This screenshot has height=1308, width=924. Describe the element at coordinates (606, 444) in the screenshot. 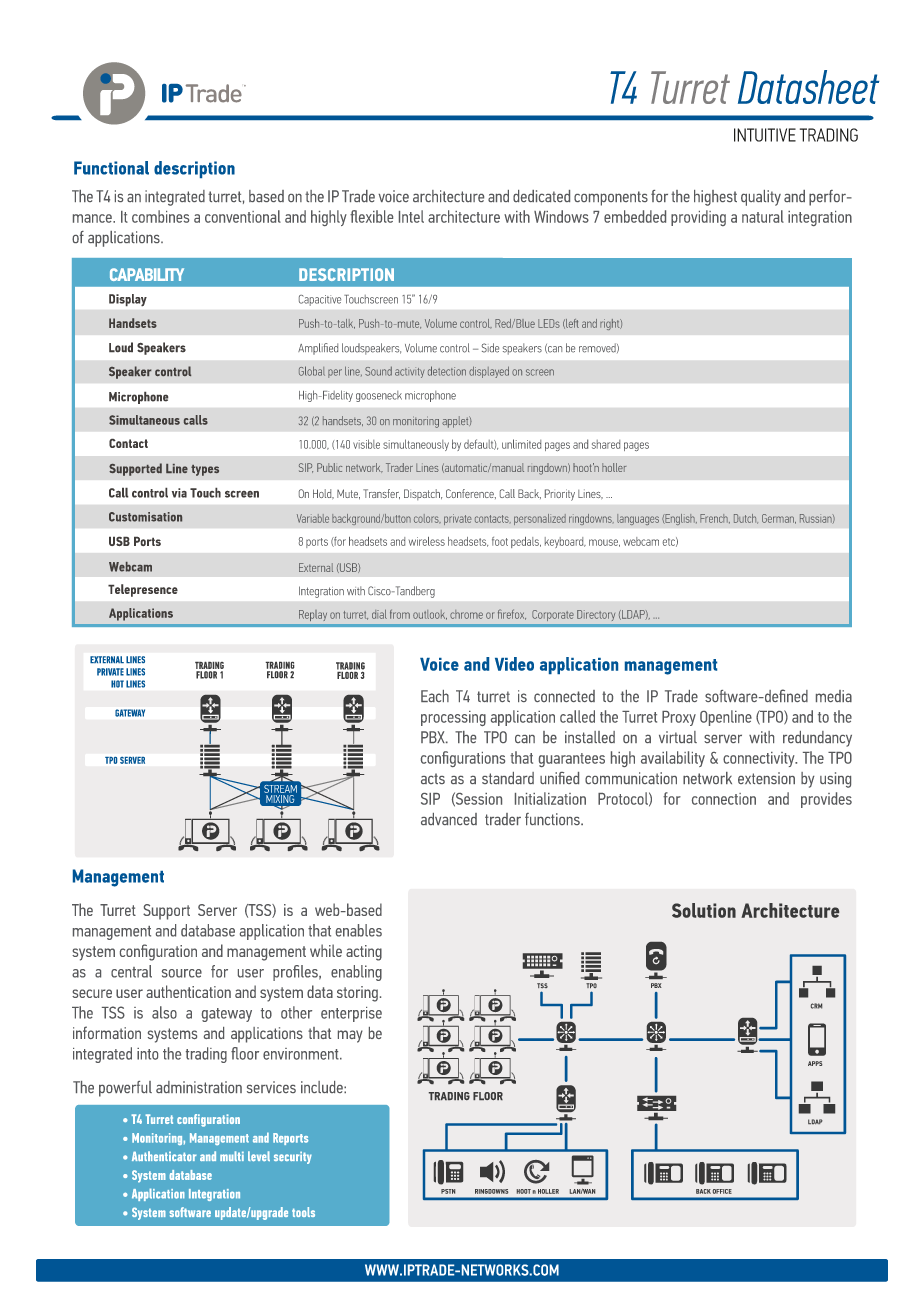

I see `shared` at that location.
